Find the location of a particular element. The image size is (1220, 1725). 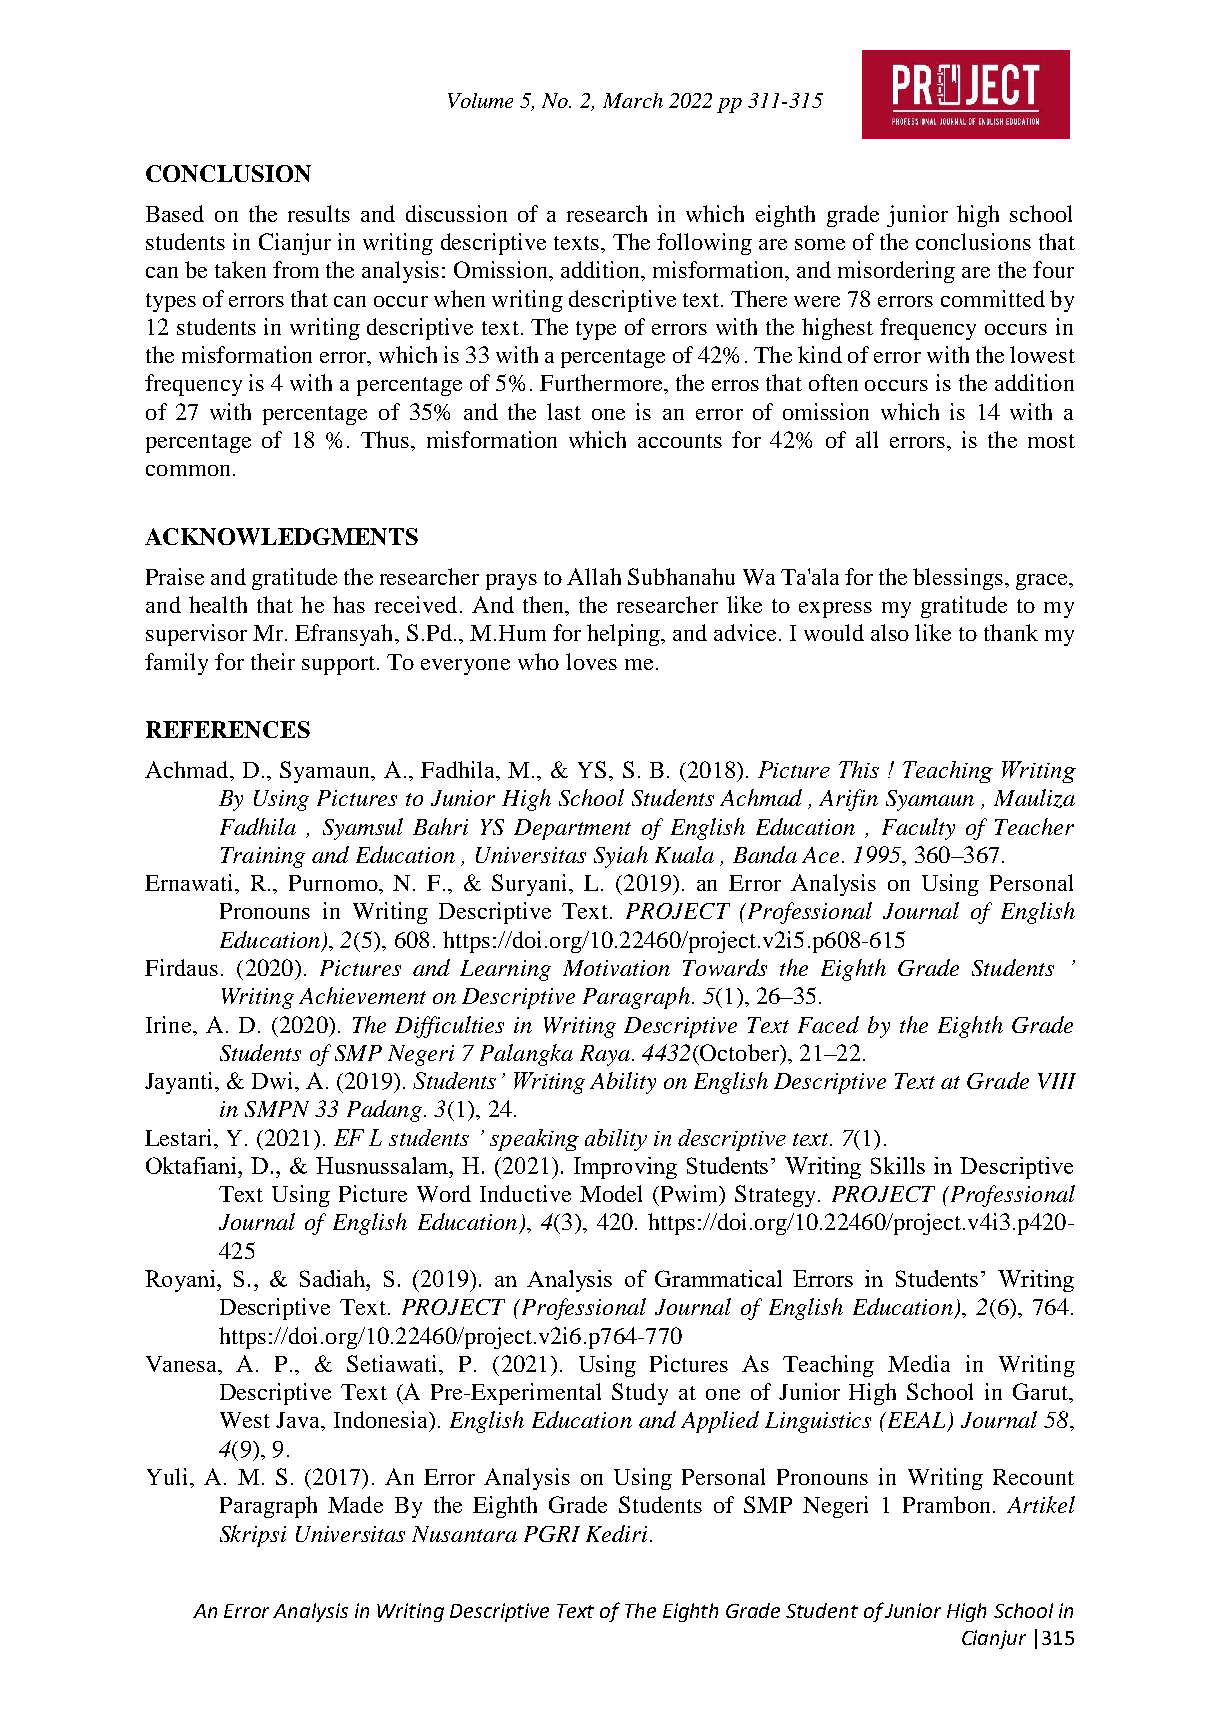

Java is located at coordinates (299, 1420).
